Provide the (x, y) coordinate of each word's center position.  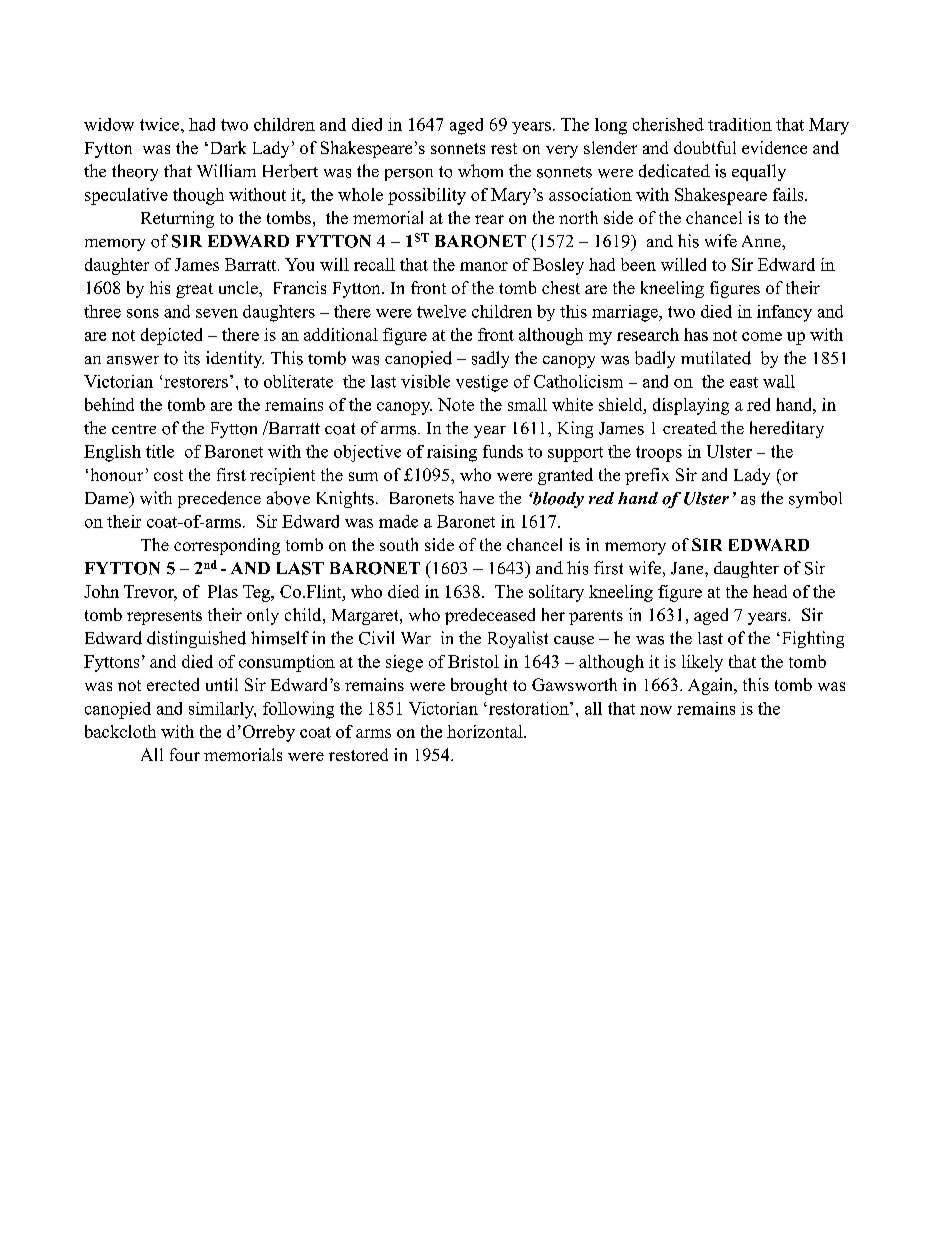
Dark (226, 147)
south (399, 544)
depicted (171, 336)
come (762, 336)
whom (480, 171)
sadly (490, 359)
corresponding (227, 546)
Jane (688, 568)
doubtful (705, 147)
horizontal (486, 731)
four (185, 754)
